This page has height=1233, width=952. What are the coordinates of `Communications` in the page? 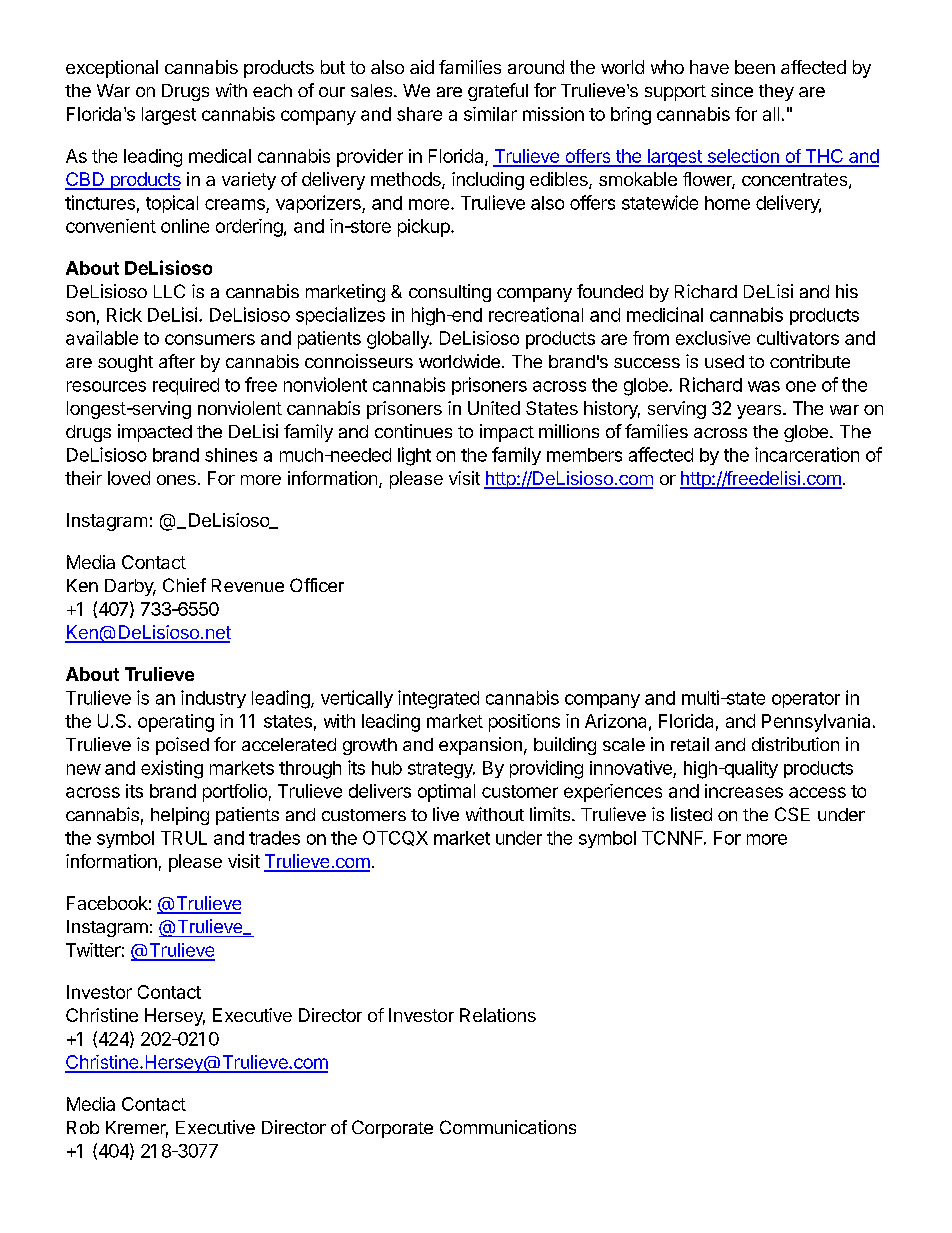 It's located at (508, 1127).
